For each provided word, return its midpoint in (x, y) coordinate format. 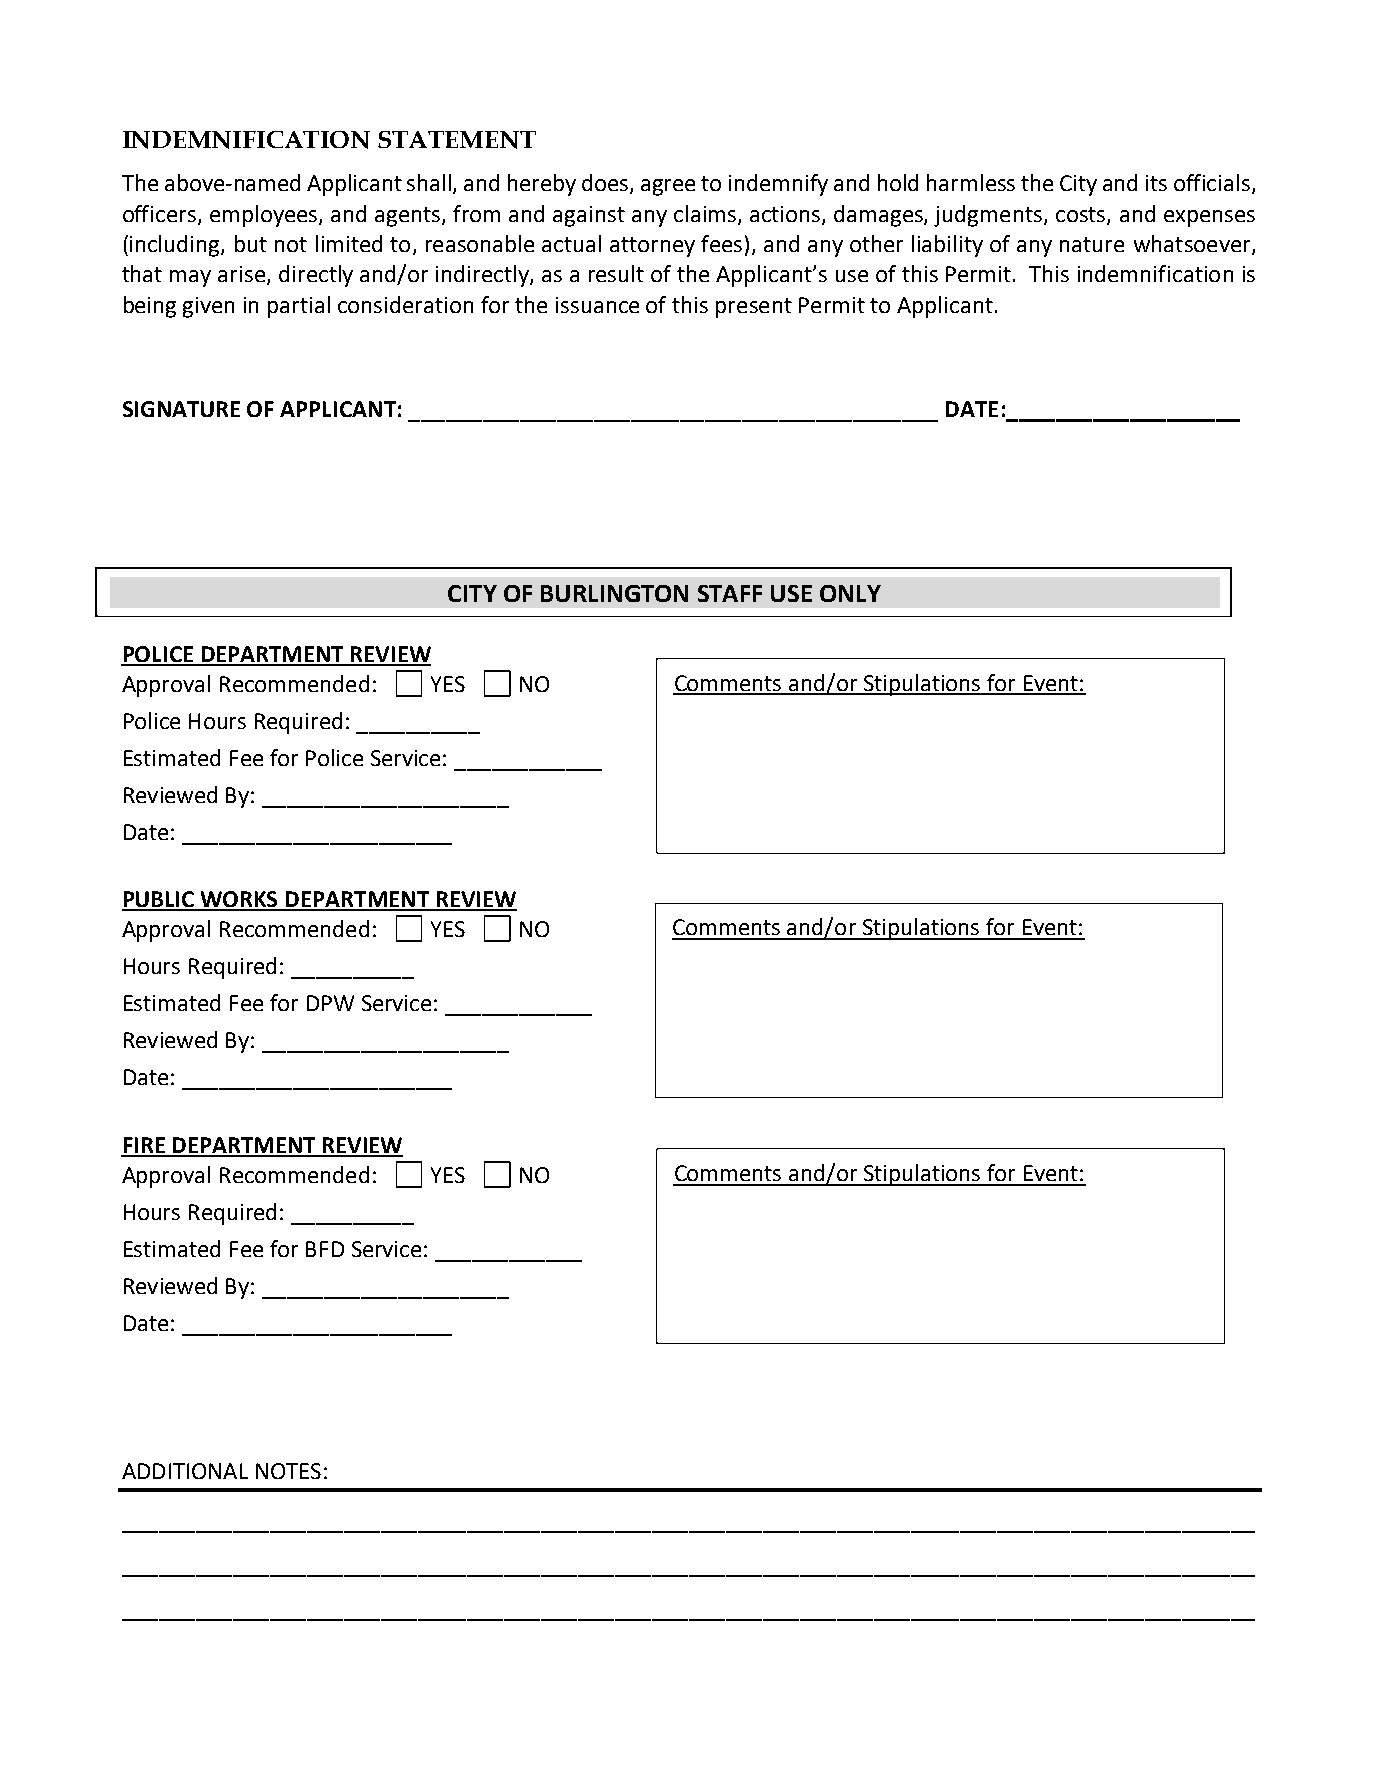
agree (668, 187)
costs (1082, 215)
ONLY (850, 593)
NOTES (288, 1471)
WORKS (240, 900)
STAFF (730, 593)
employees (265, 216)
